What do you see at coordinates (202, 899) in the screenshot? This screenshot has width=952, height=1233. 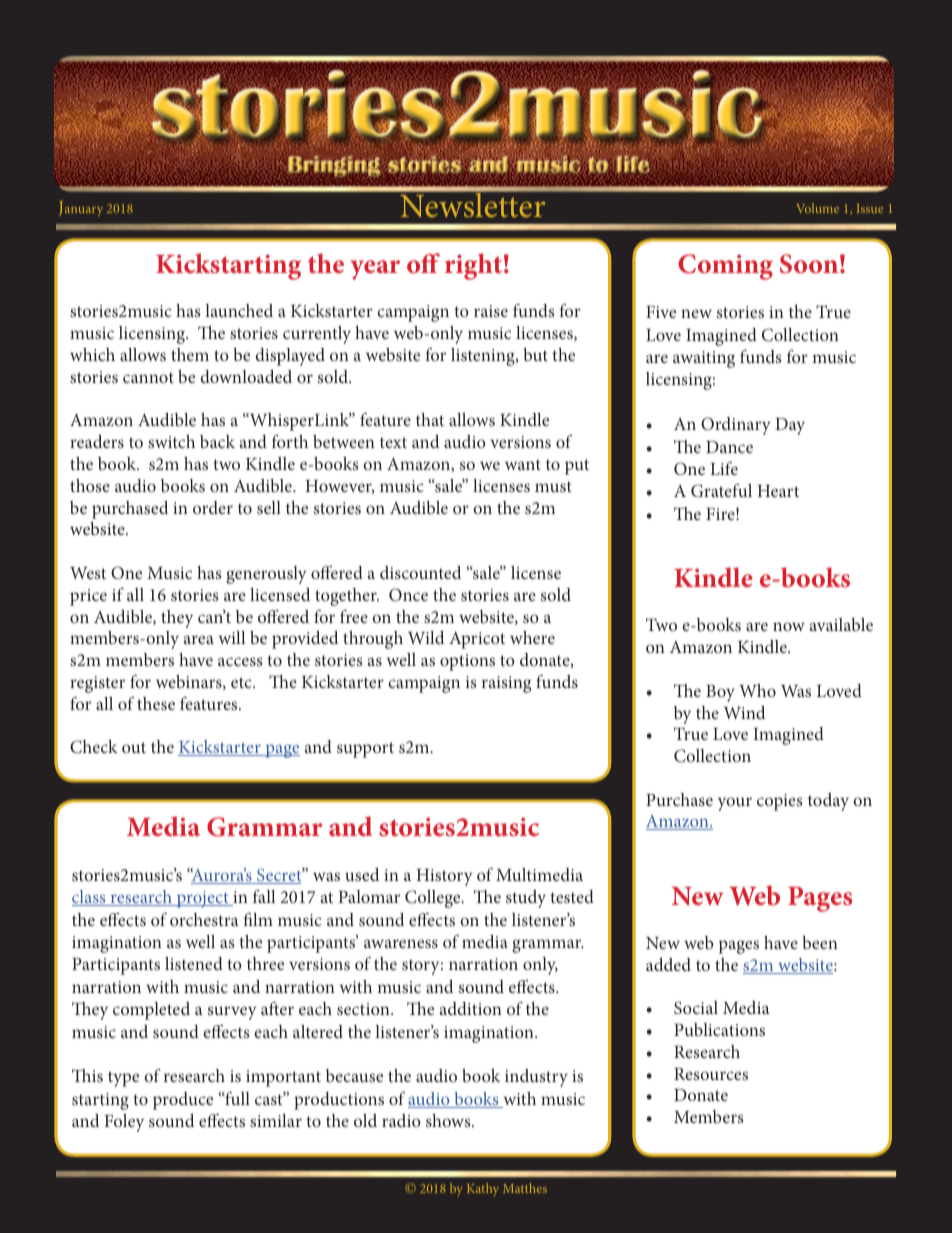 I see `project` at bounding box center [202, 899].
